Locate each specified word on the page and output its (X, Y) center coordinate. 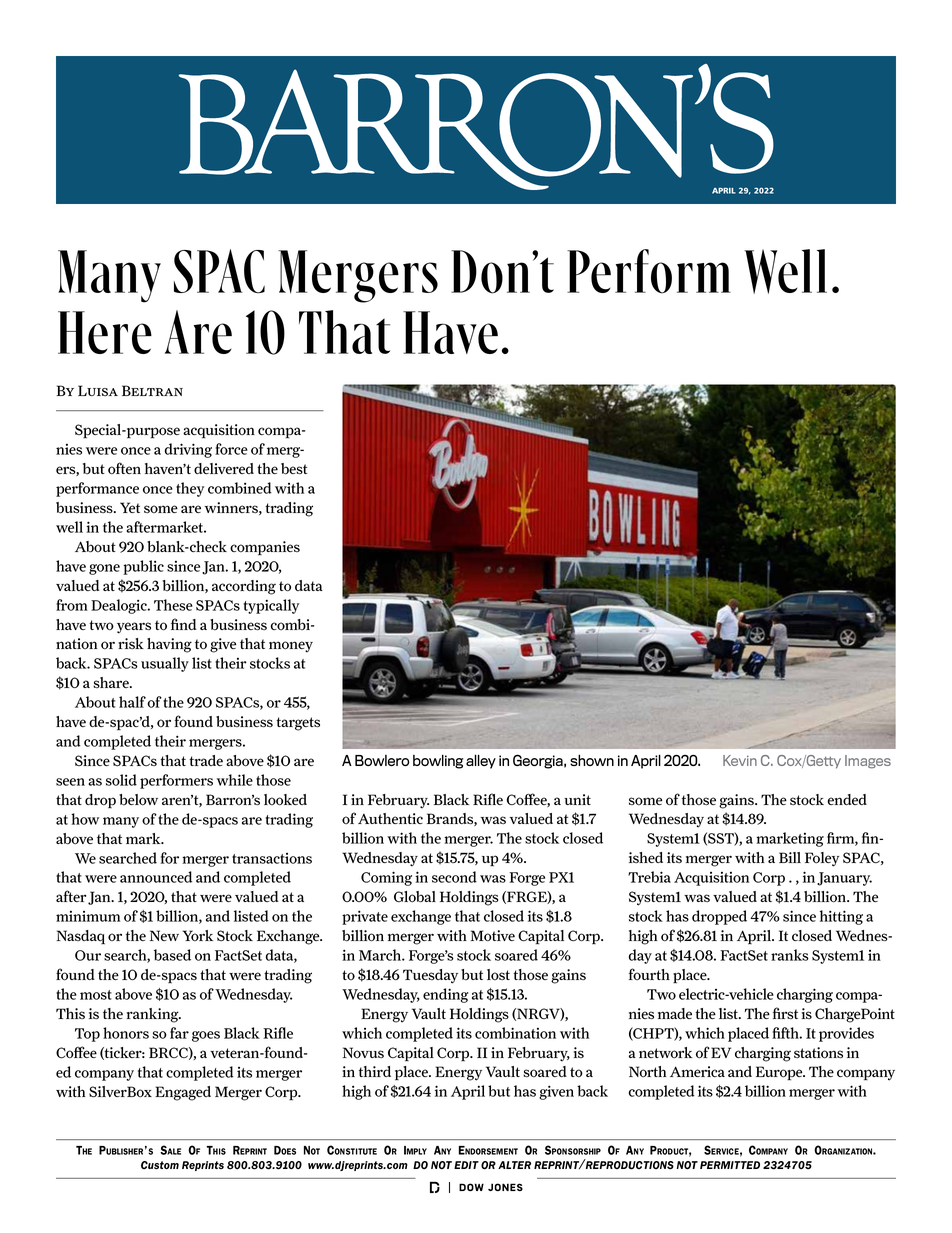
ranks (790, 955)
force (231, 449)
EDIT (466, 1165)
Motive (492, 936)
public (143, 567)
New (164, 935)
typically (271, 606)
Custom (160, 1165)
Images (868, 762)
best (294, 469)
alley (481, 761)
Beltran (152, 390)
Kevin (740, 760)
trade (206, 760)
